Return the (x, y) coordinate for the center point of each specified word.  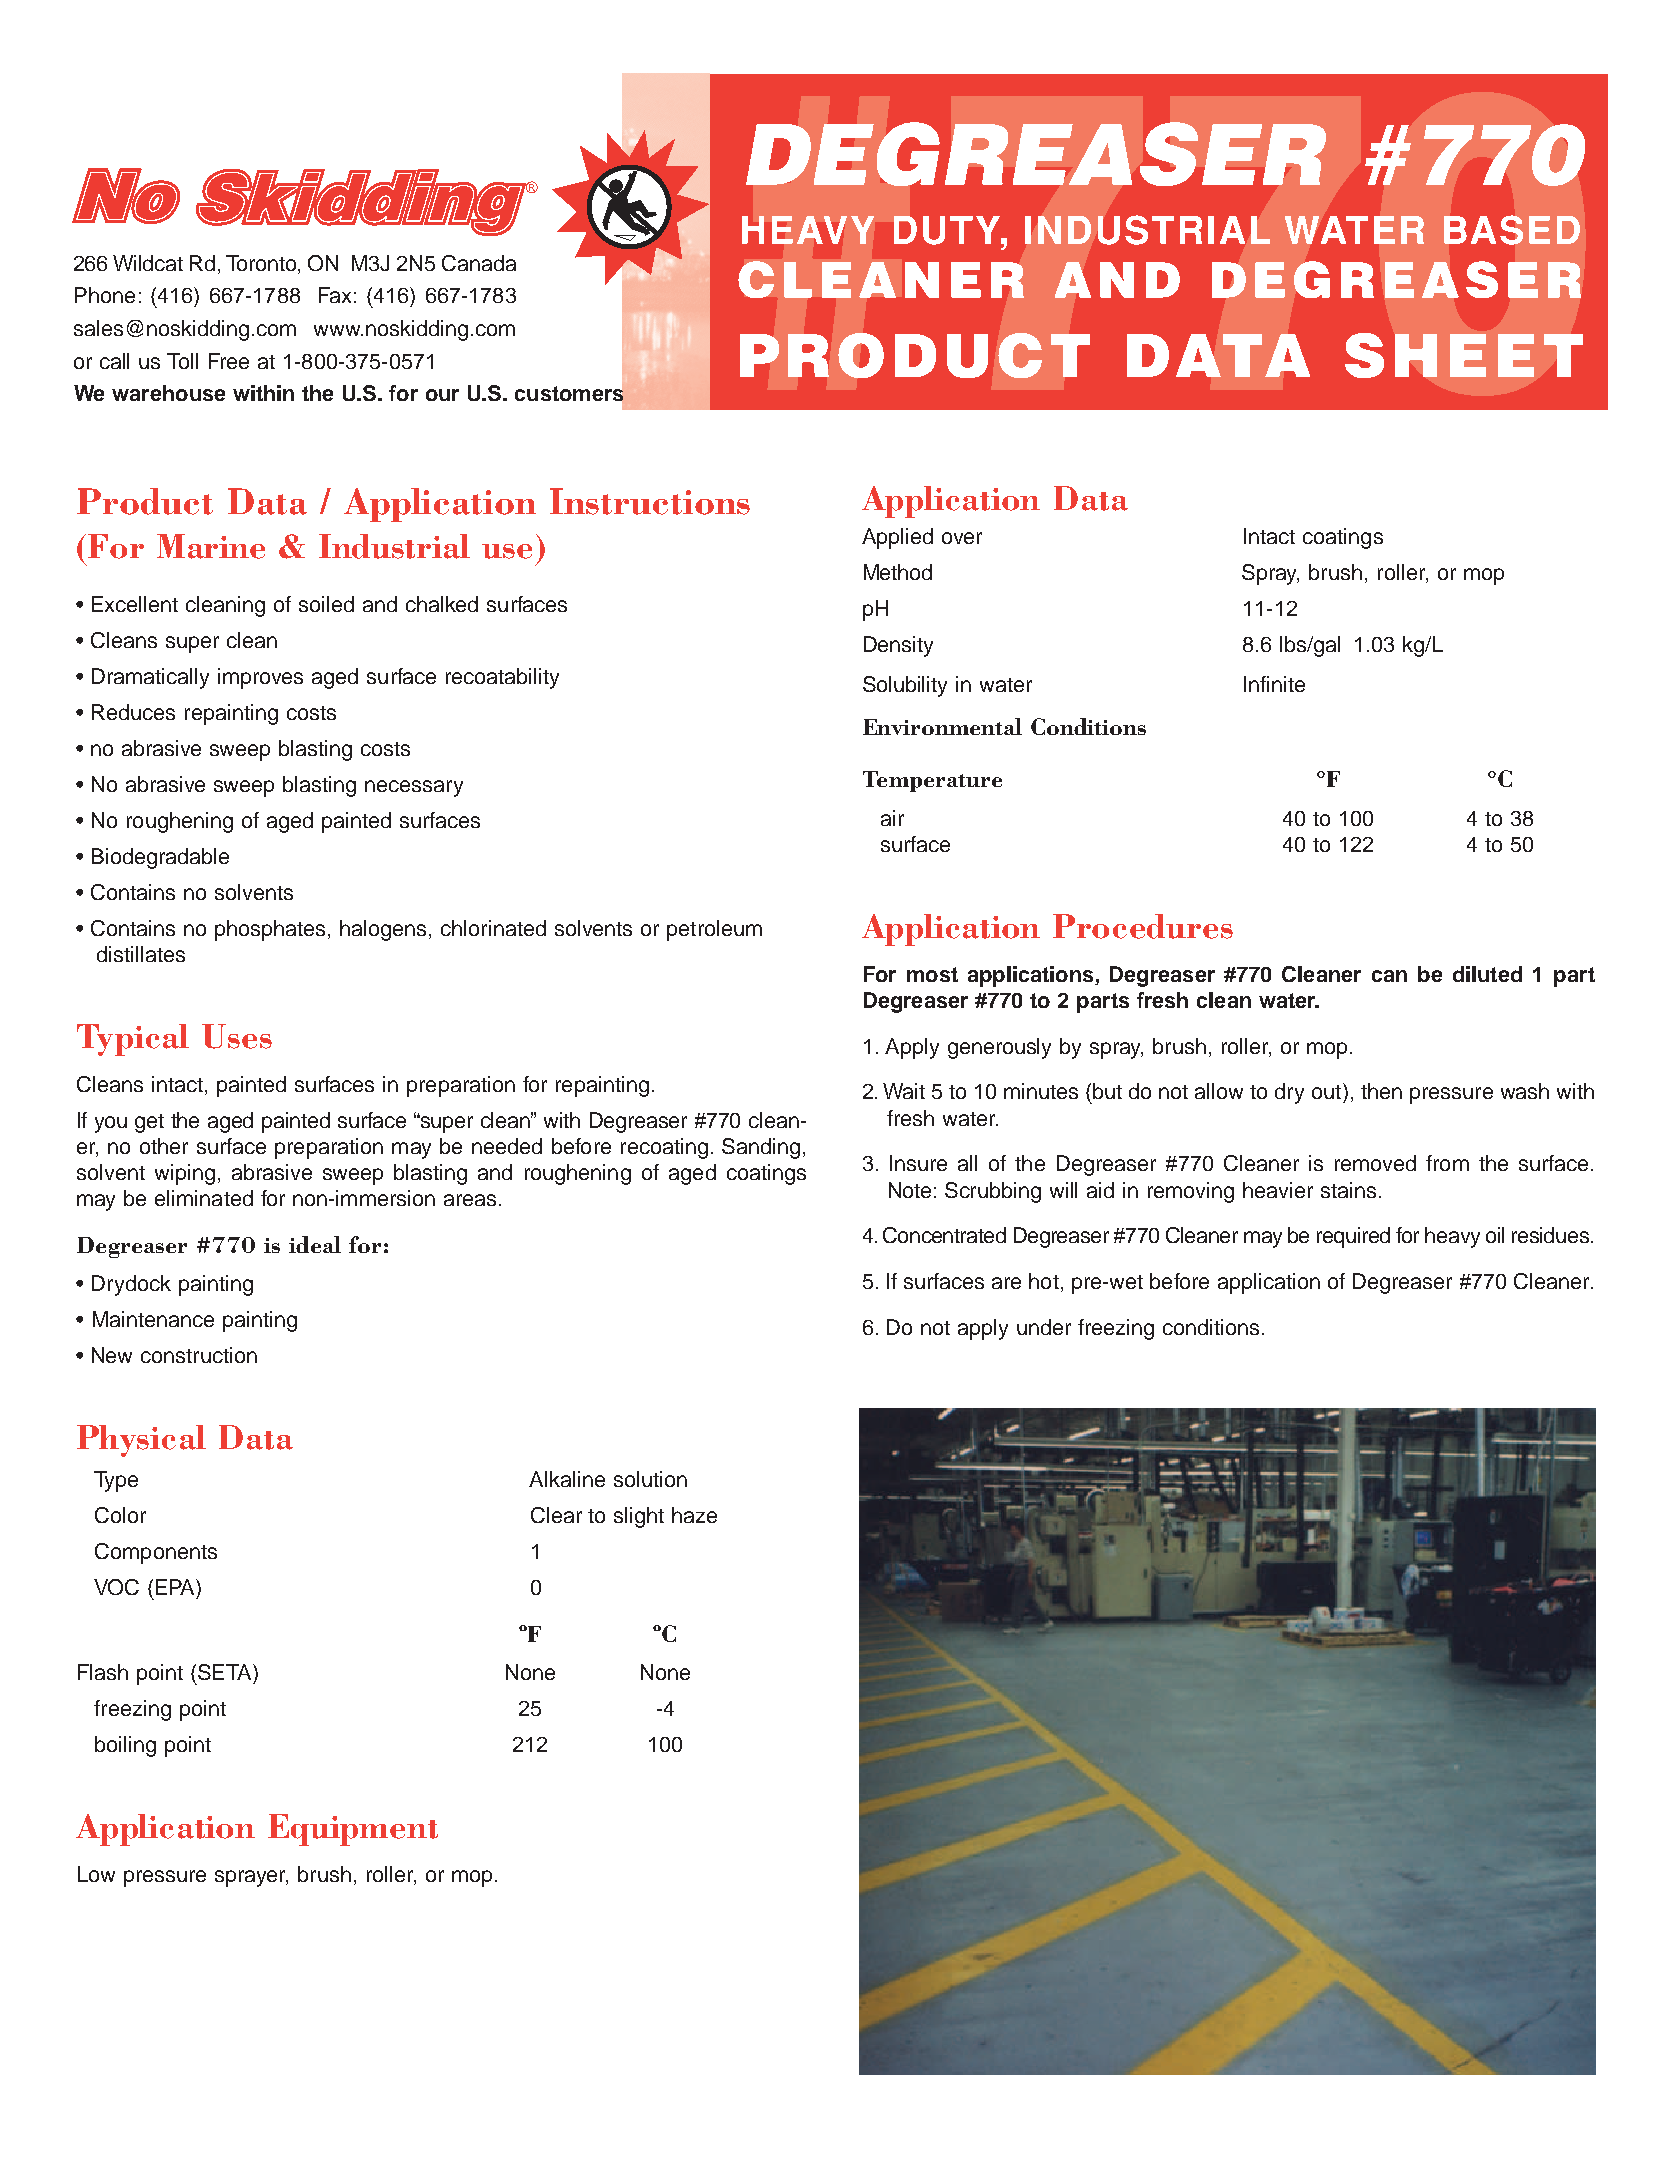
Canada (479, 263)
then (1381, 1091)
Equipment (353, 1830)
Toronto (262, 263)
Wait (904, 1091)
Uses (237, 1036)
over (962, 538)
